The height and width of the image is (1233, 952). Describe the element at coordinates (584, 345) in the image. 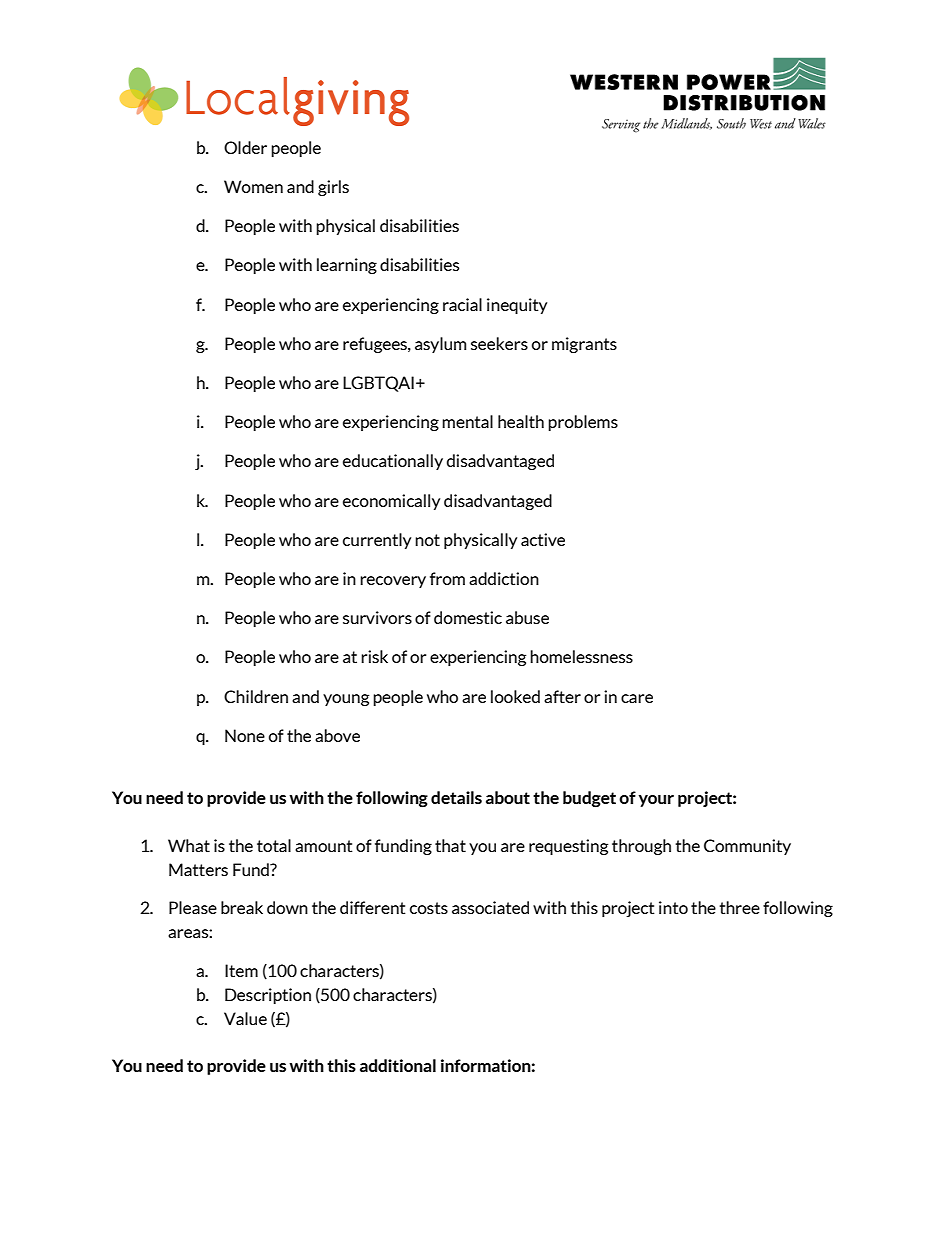

I see `migrants` at that location.
